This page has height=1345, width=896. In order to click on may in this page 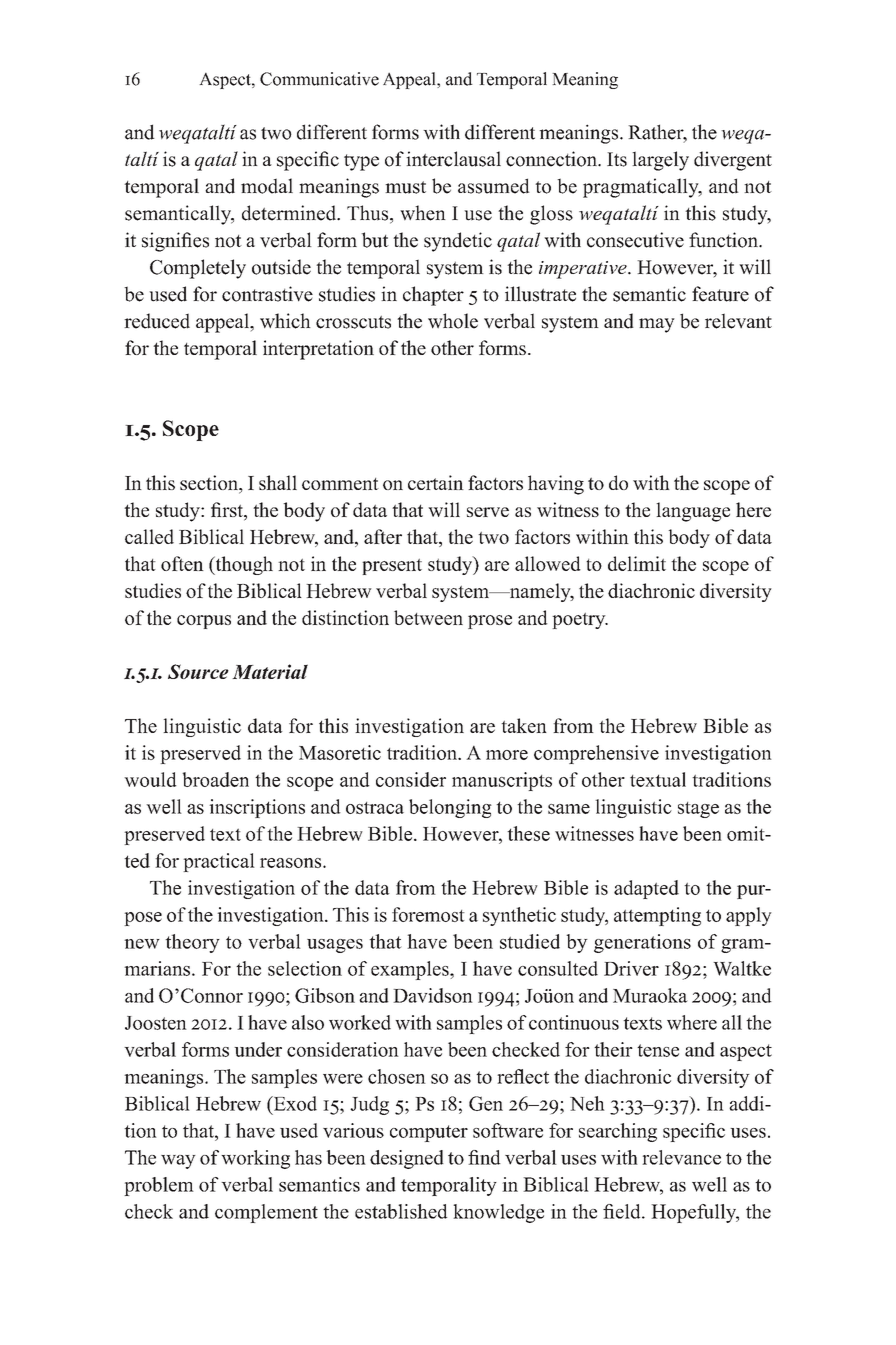, I will do `click(657, 325)`.
